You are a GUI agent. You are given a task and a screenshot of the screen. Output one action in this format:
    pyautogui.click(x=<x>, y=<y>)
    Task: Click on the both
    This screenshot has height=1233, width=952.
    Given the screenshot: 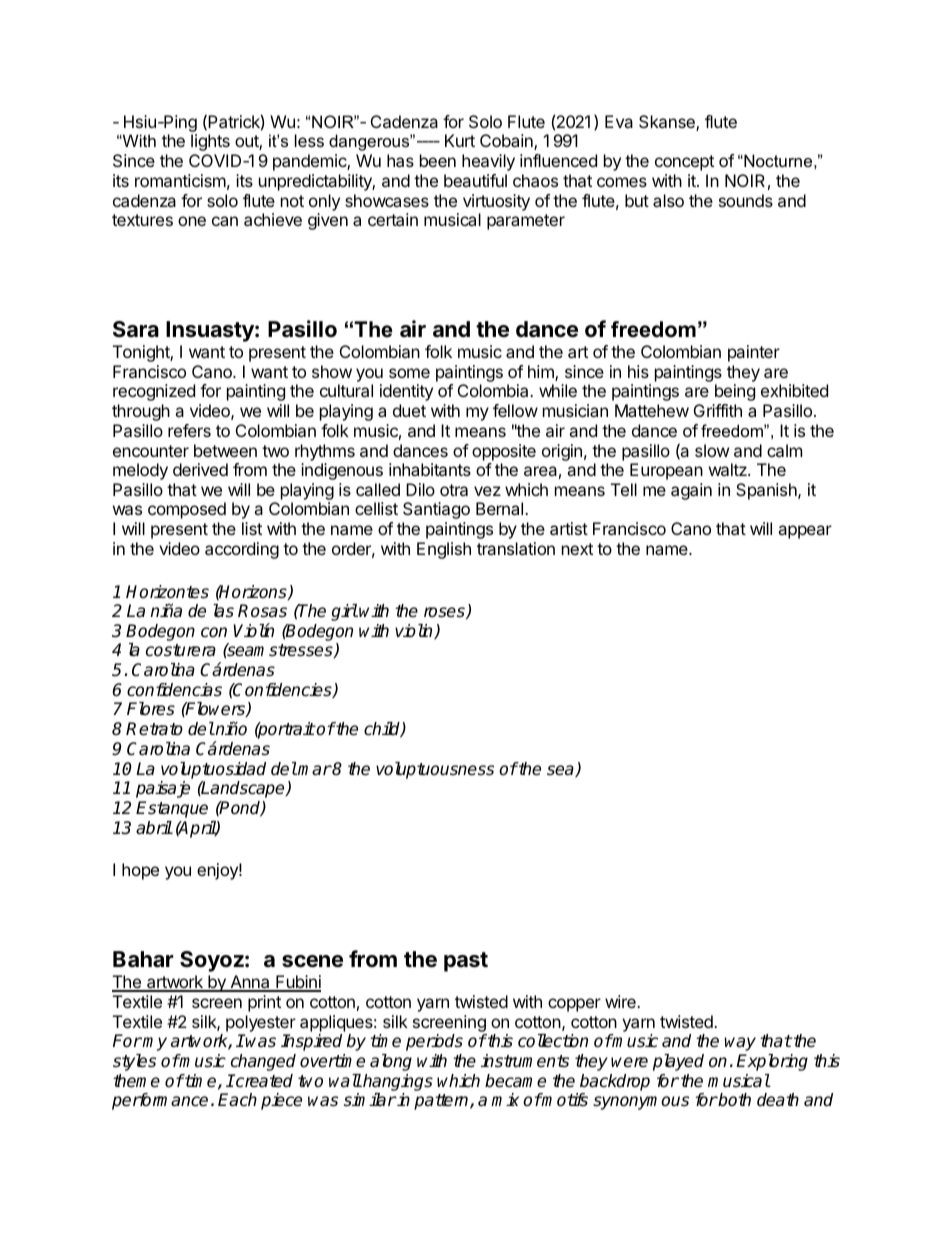 What is the action you would take?
    pyautogui.click(x=734, y=1100)
